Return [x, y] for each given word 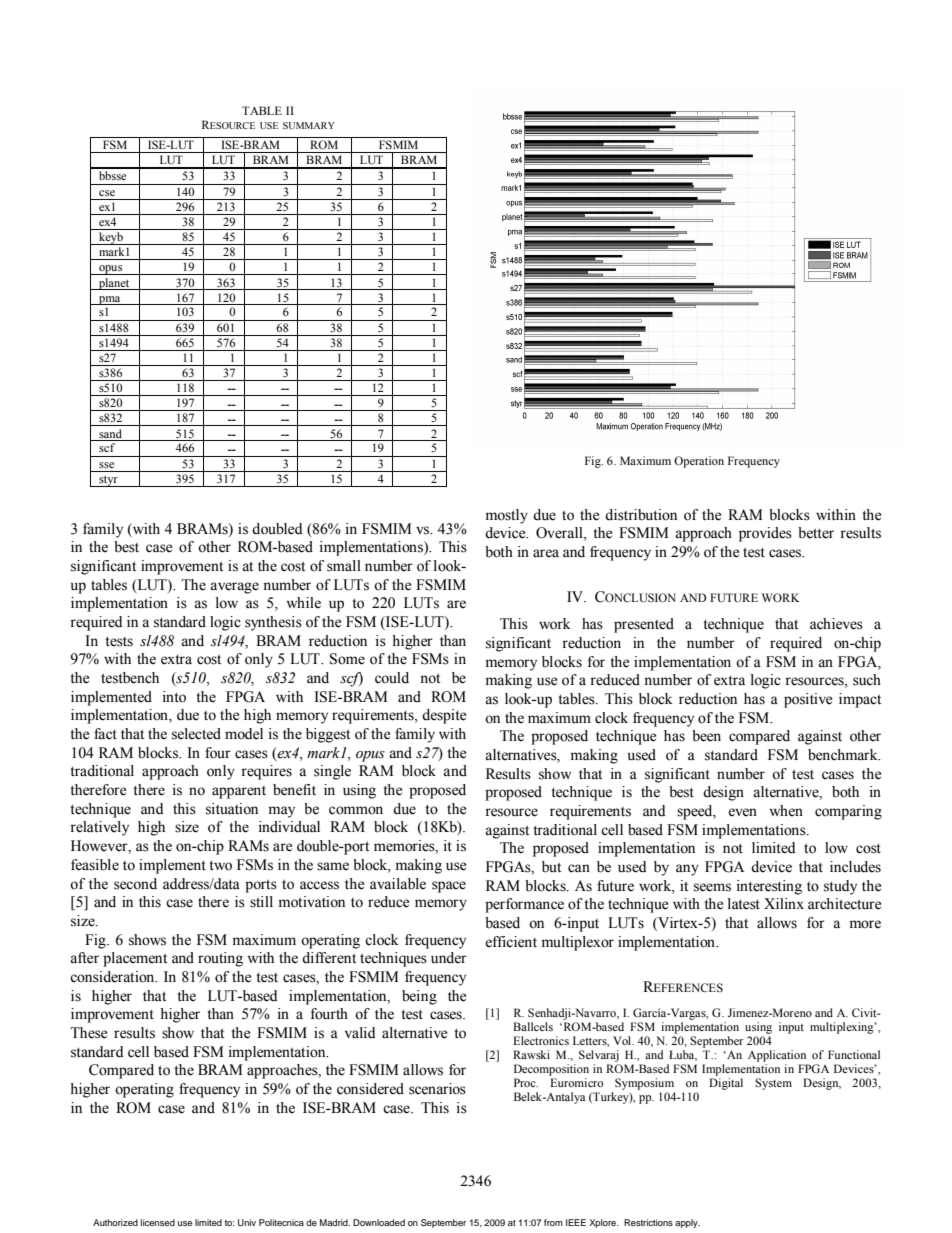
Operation [699, 462]
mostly [506, 516]
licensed [158, 1222]
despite [444, 716]
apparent [239, 792]
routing [220, 959]
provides [765, 534]
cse [107, 193]
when [786, 811]
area [546, 553]
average [234, 588]
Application [777, 1056]
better [816, 533]
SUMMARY [309, 125]
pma [110, 300]
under [449, 958]
